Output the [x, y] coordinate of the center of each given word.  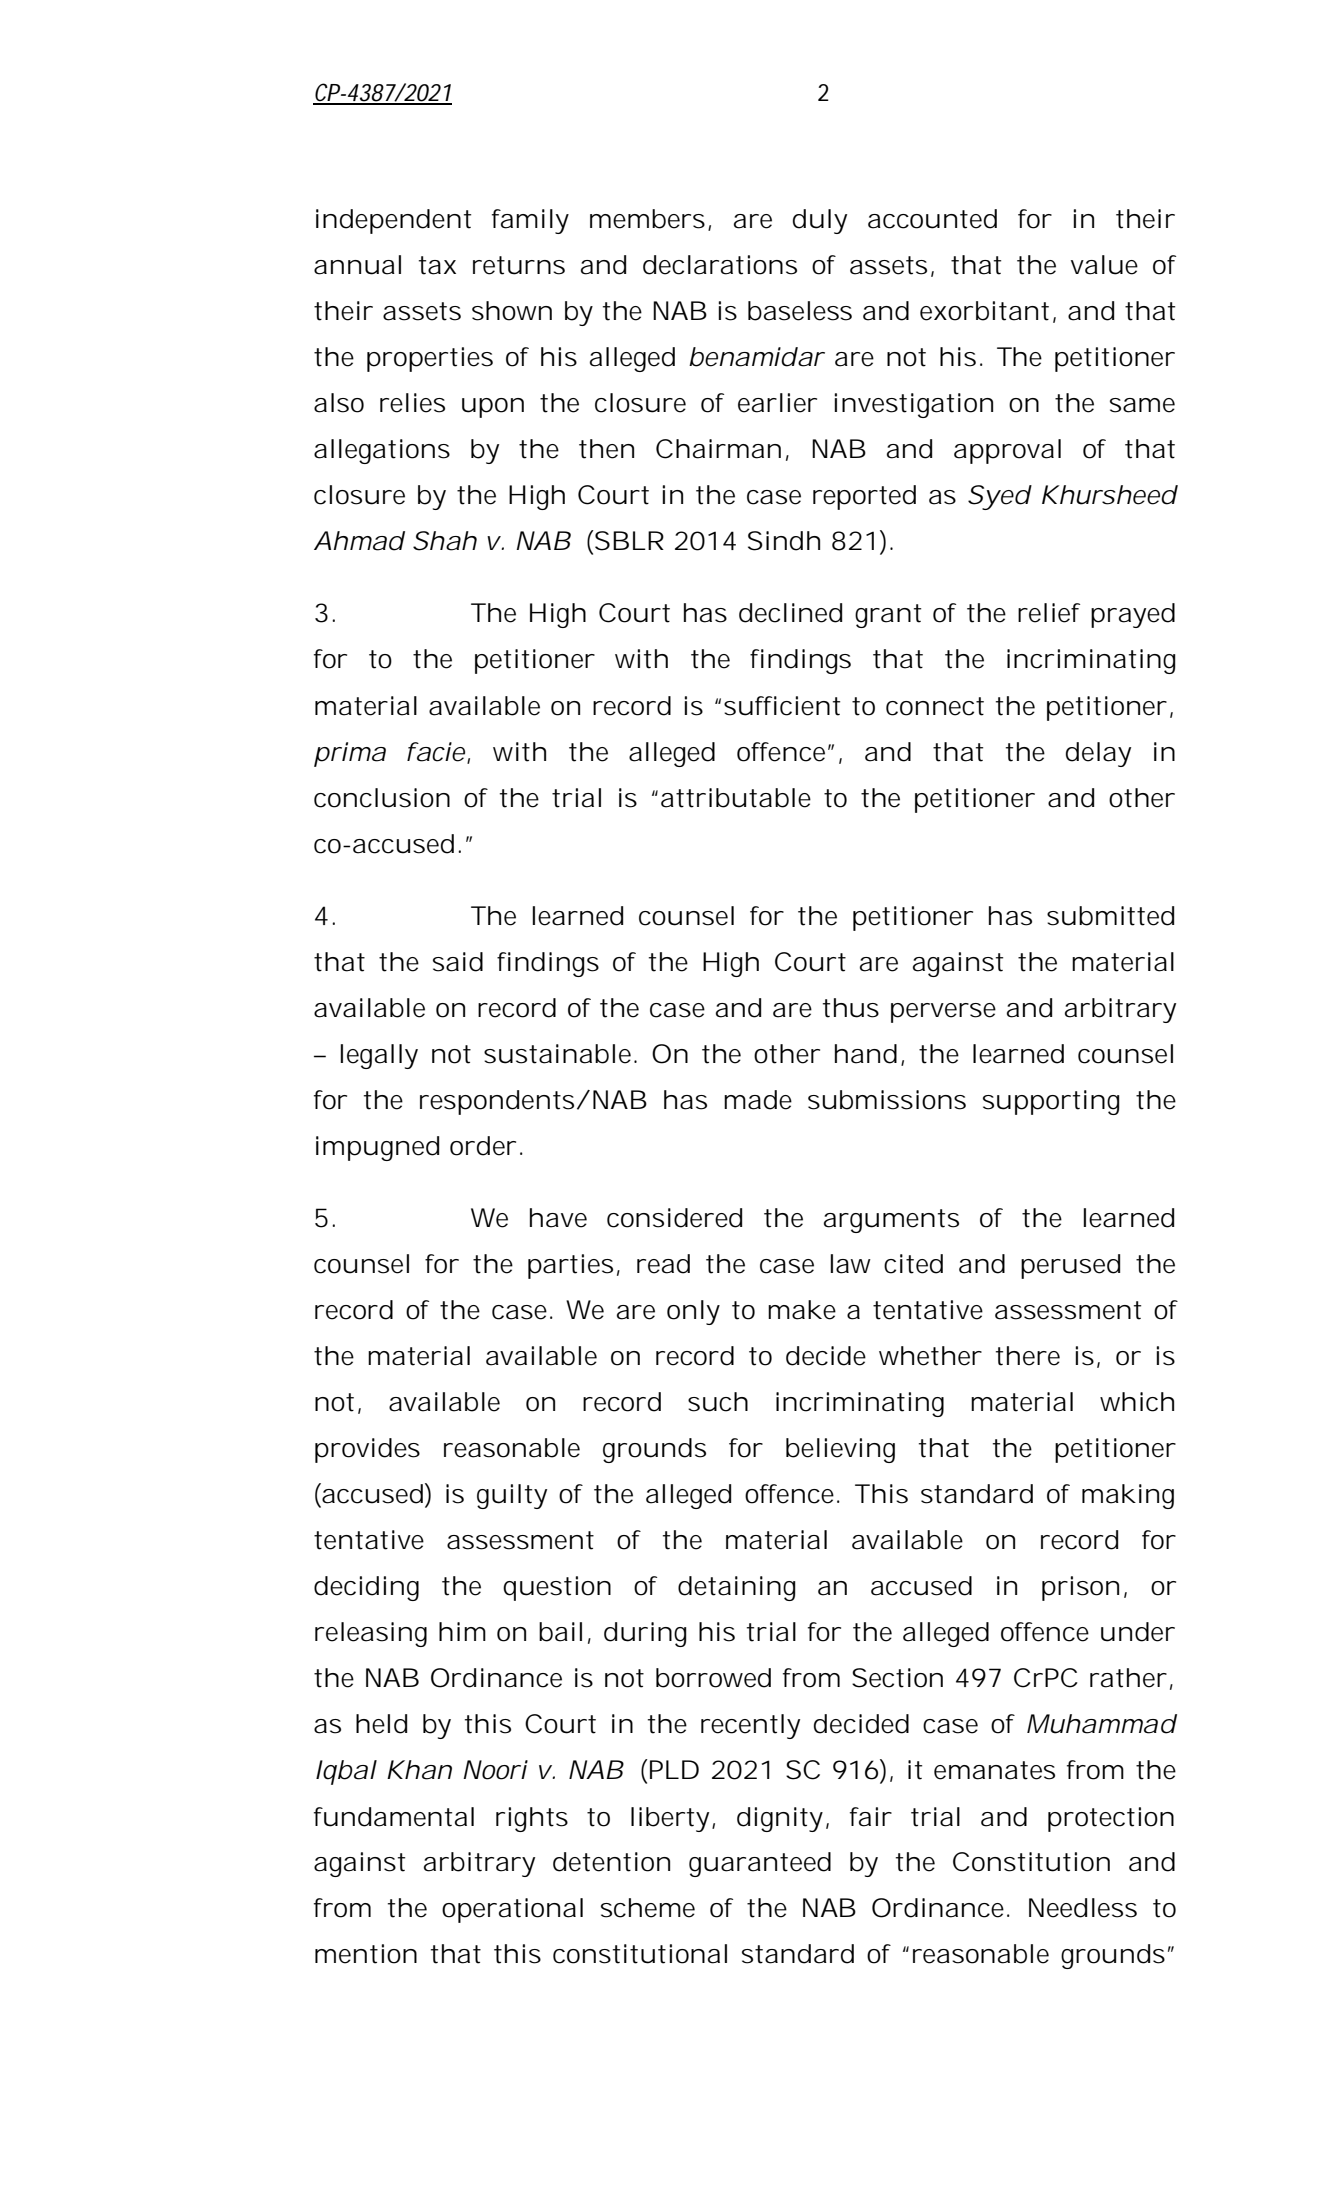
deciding [366, 1588]
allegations [382, 451]
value [1104, 265]
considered [674, 1218]
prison [1080, 1588]
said [458, 962]
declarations [720, 265]
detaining [737, 1588]
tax [437, 265]
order [483, 1146]
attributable [736, 798]
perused [1070, 1266]
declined [790, 613]
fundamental [394, 1817]
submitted [1110, 916]
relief [1049, 613]
